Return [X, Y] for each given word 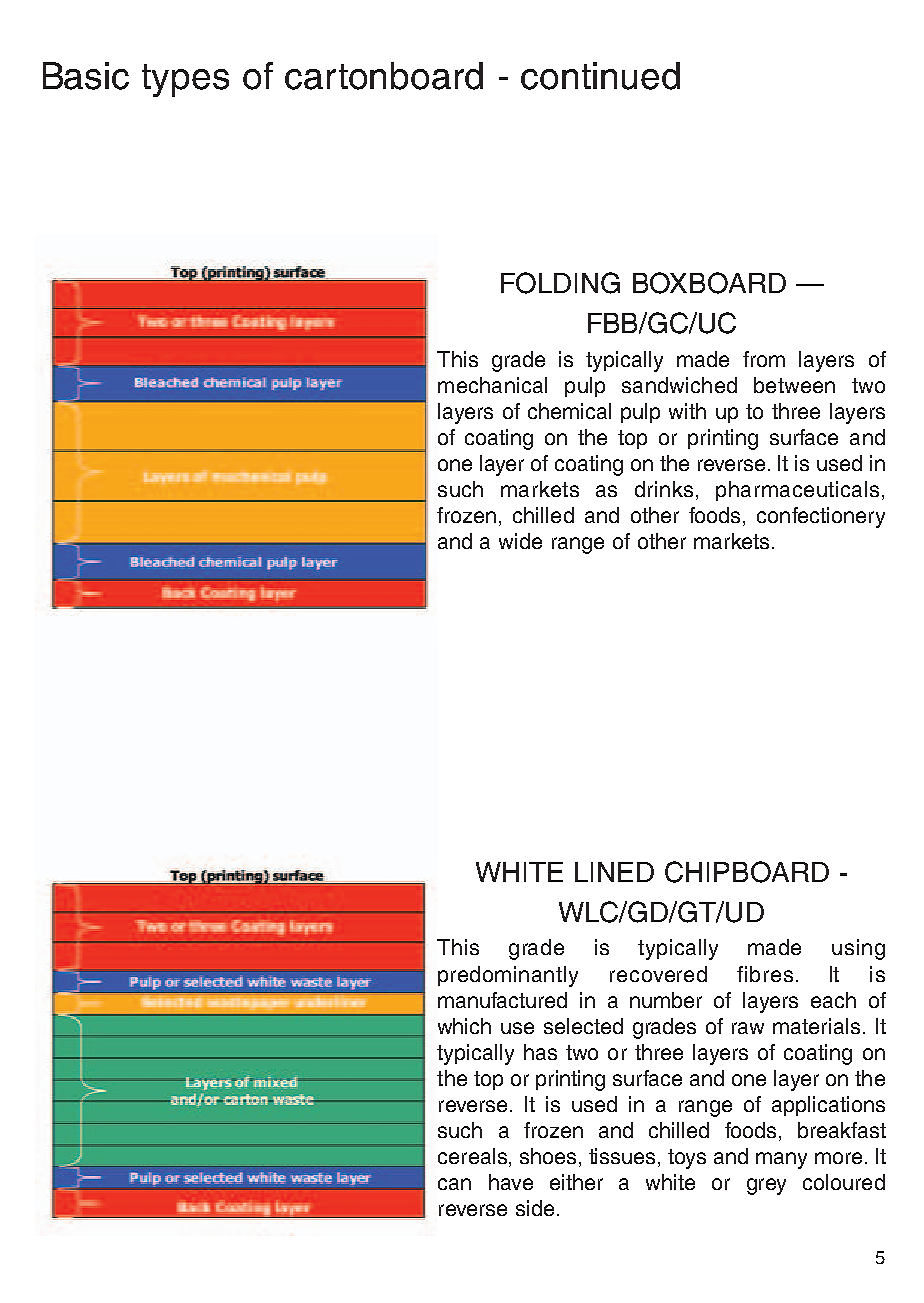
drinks [664, 489]
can [454, 1184]
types [185, 80]
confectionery [821, 517]
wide [520, 541]
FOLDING [560, 283]
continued [600, 76]
